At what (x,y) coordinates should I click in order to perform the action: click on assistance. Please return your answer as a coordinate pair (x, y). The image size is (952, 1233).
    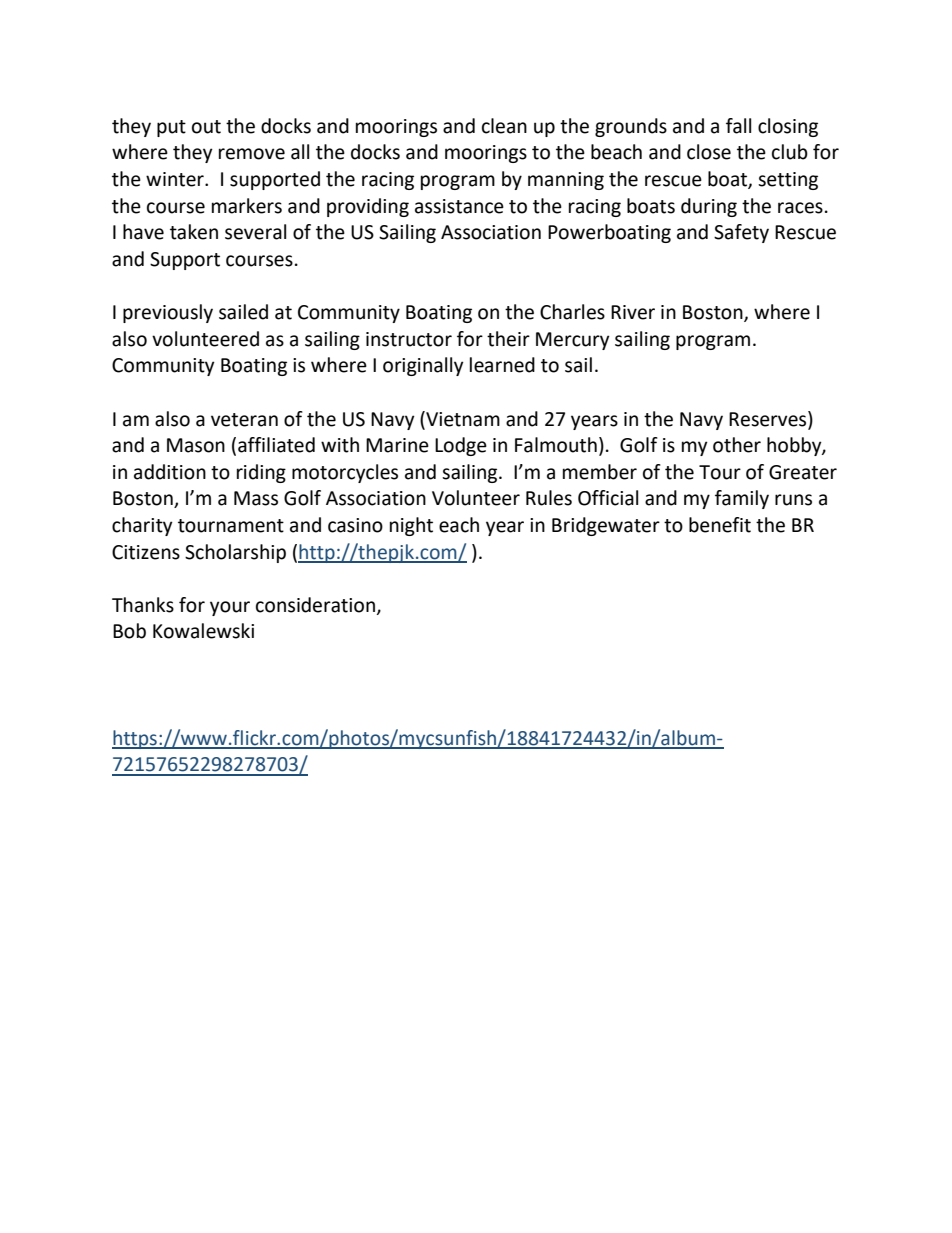
    Looking at the image, I should click on (459, 206).
